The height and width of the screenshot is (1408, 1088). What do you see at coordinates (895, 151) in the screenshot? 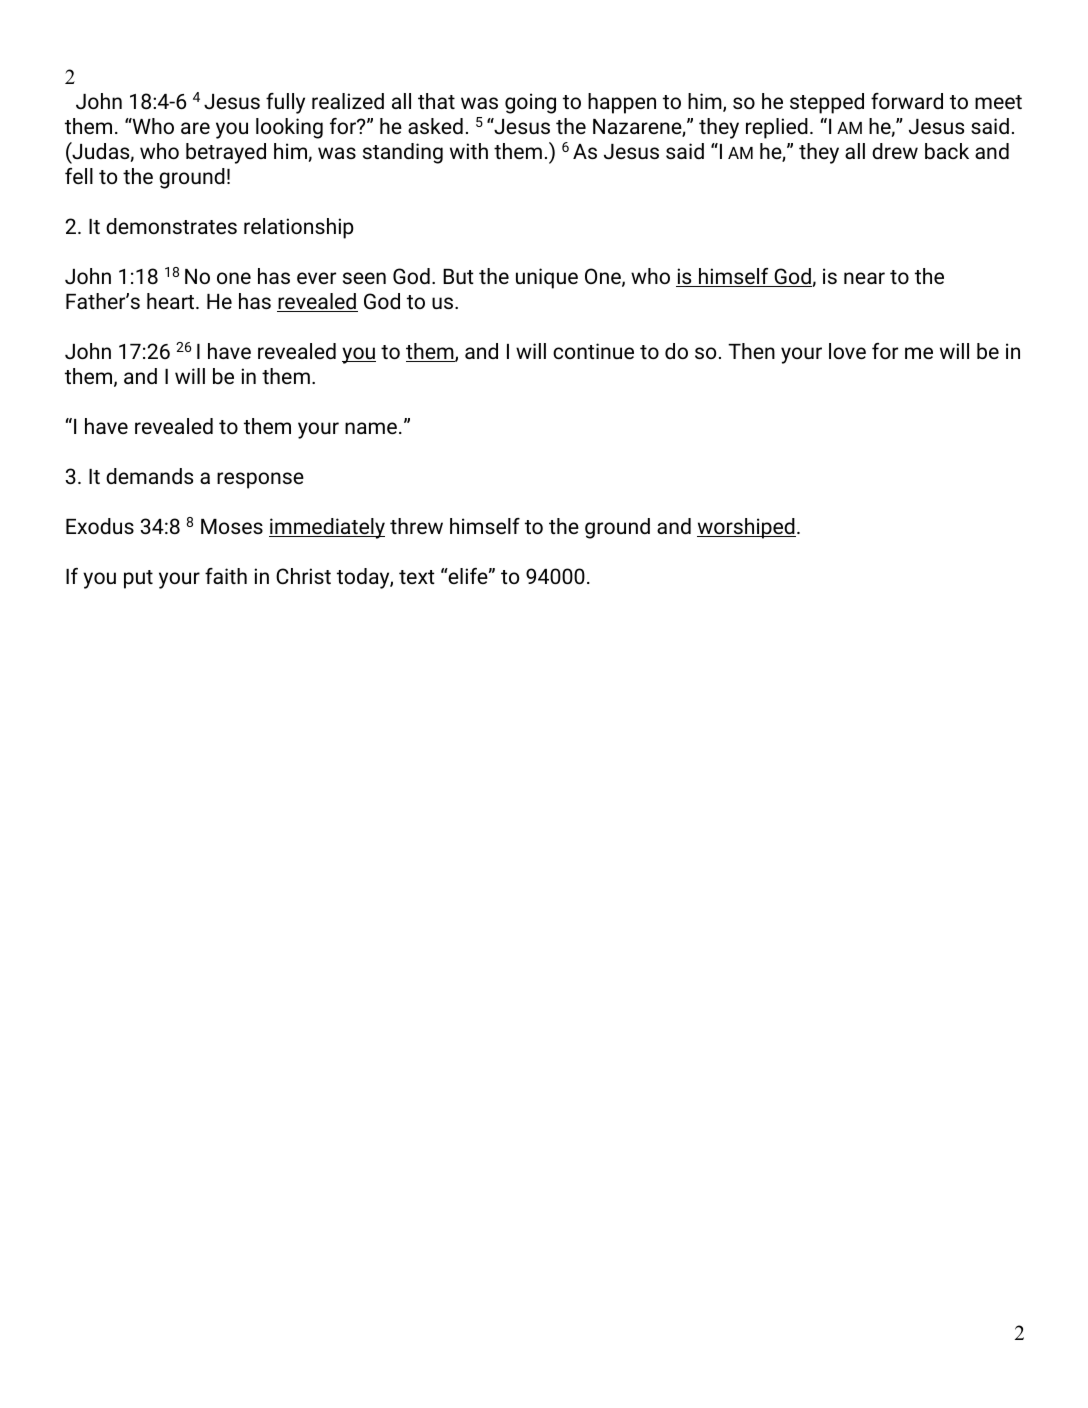
I see `drew` at bounding box center [895, 151].
